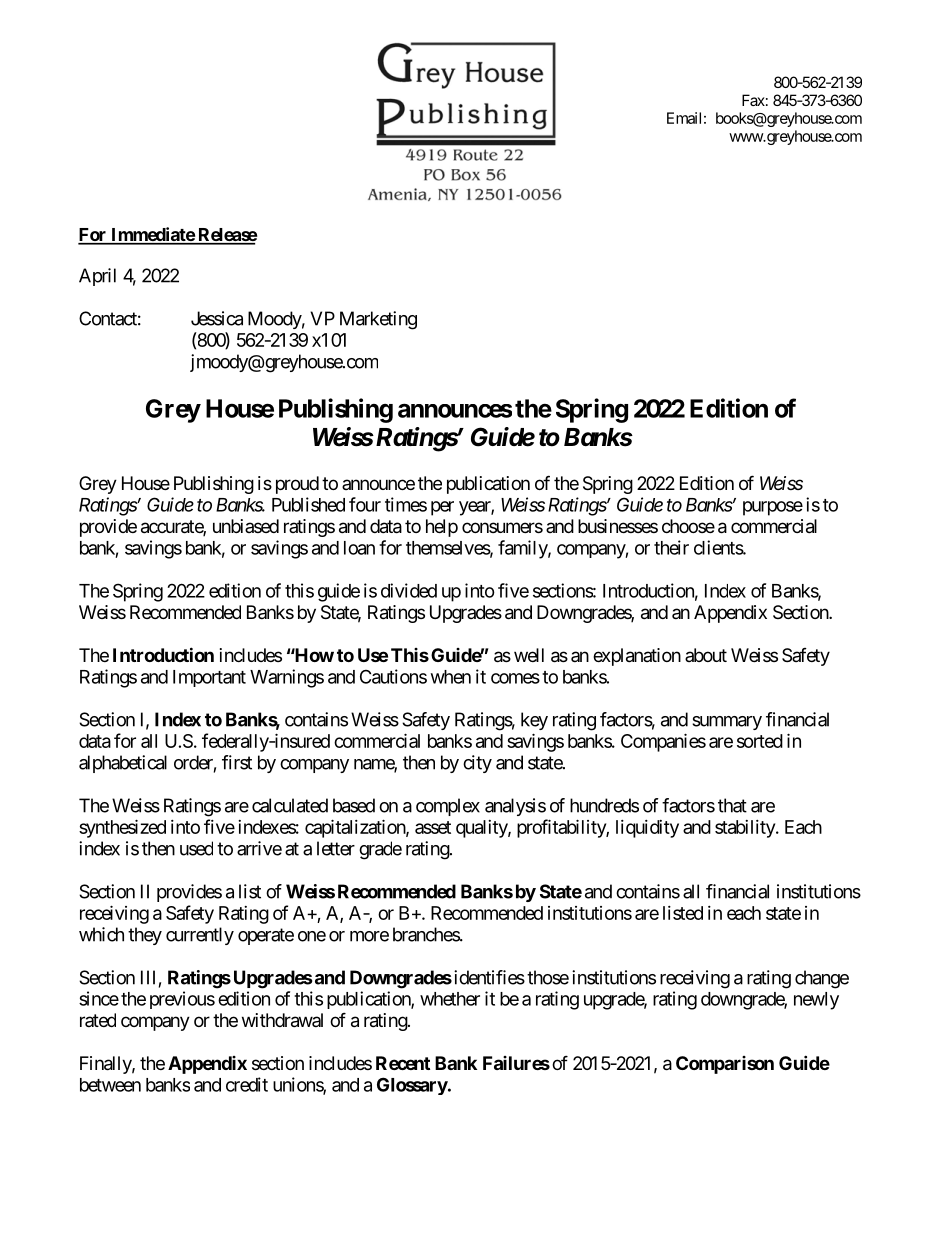  I want to click on unbiased, so click(246, 526).
